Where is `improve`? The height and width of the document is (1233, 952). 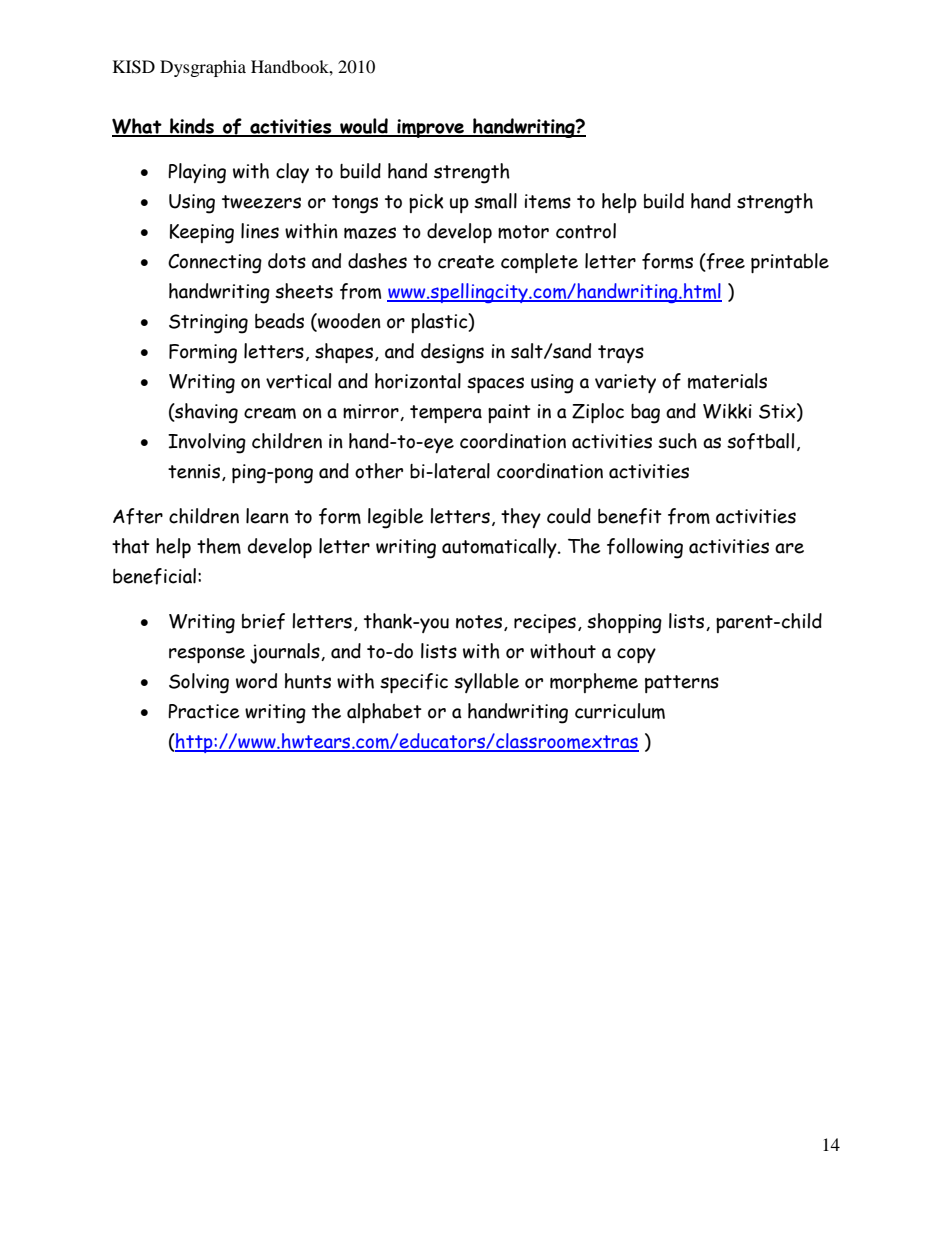
improve is located at coordinates (430, 128).
